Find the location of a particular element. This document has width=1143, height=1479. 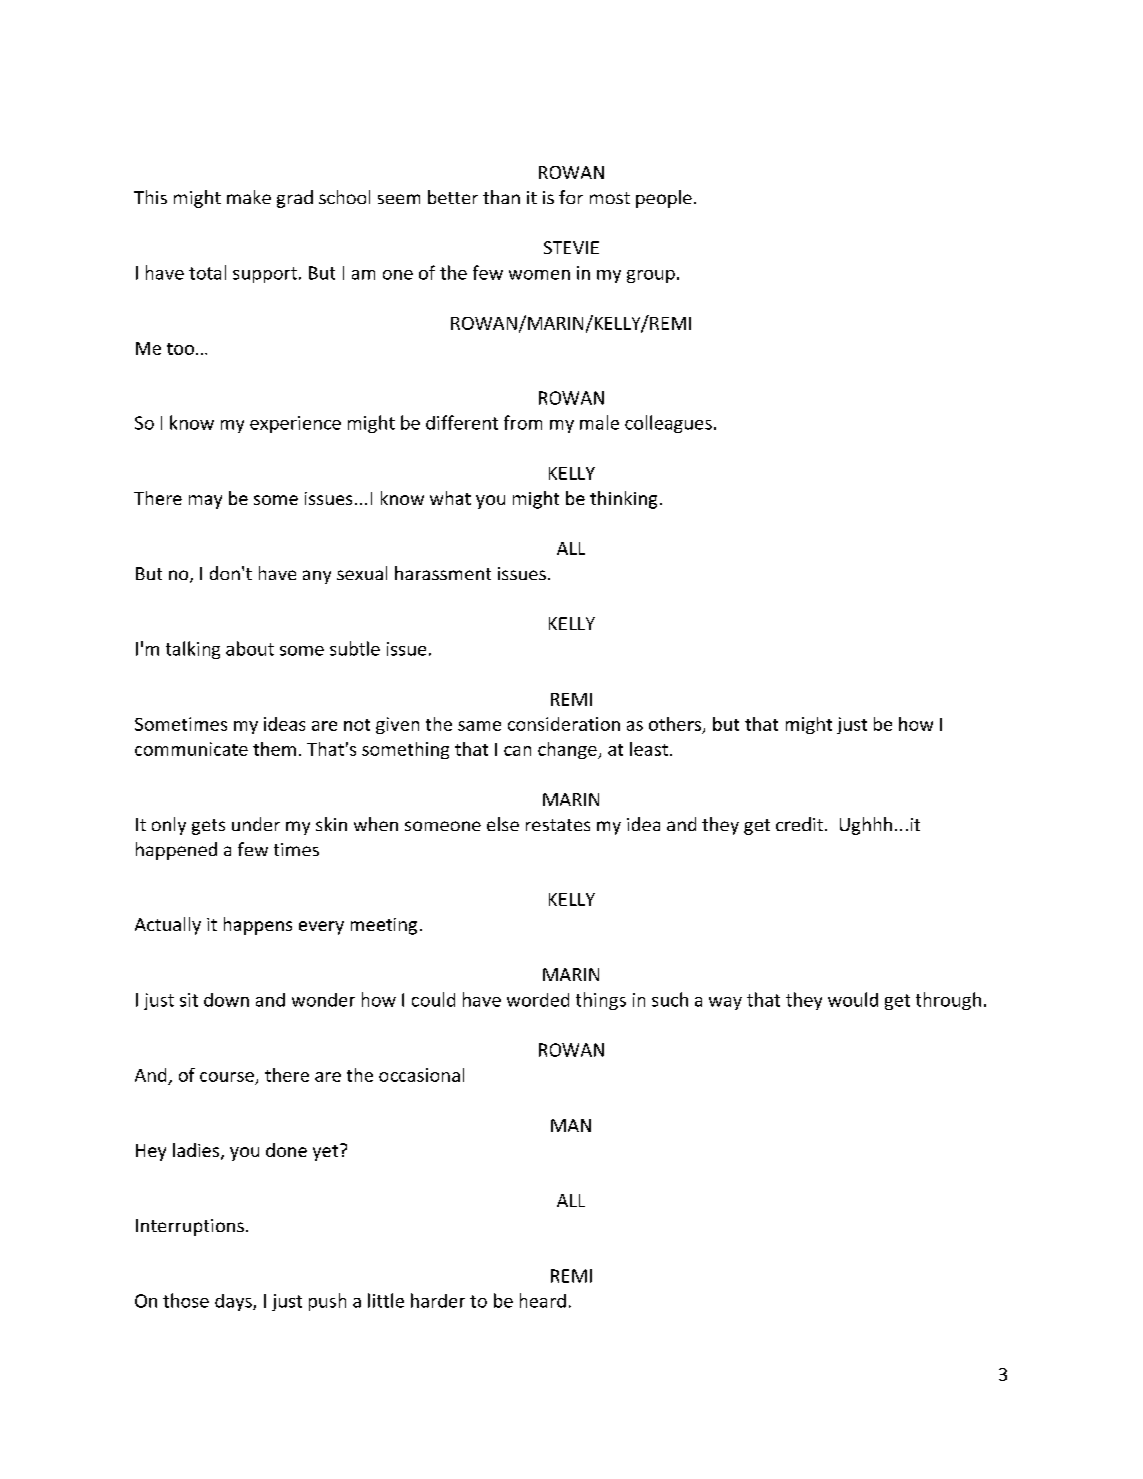

colleagues is located at coordinates (668, 424).
